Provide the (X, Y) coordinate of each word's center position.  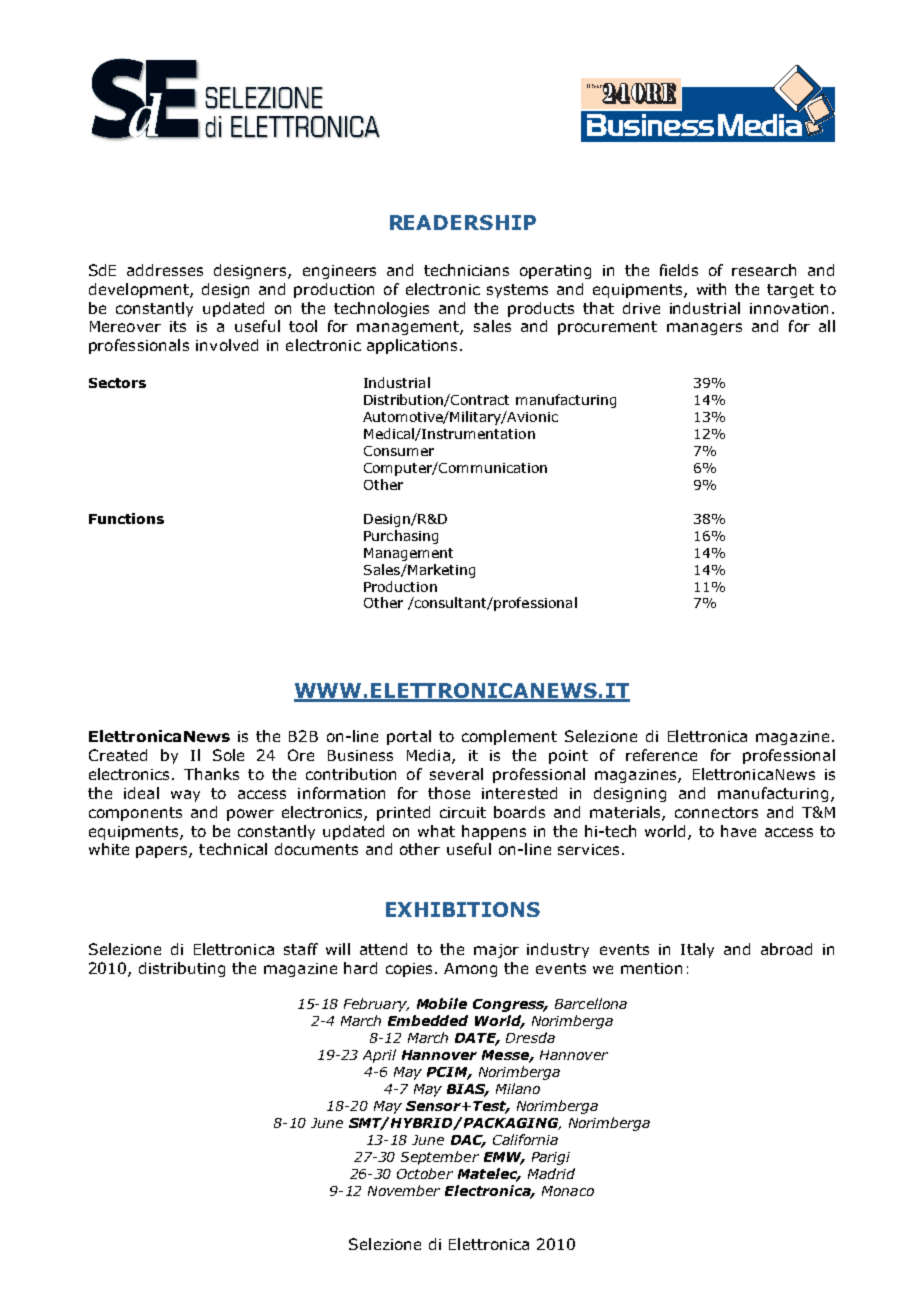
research (764, 270)
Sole (228, 755)
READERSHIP (463, 222)
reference (661, 755)
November (404, 1190)
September (440, 1158)
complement (509, 737)
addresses (165, 270)
